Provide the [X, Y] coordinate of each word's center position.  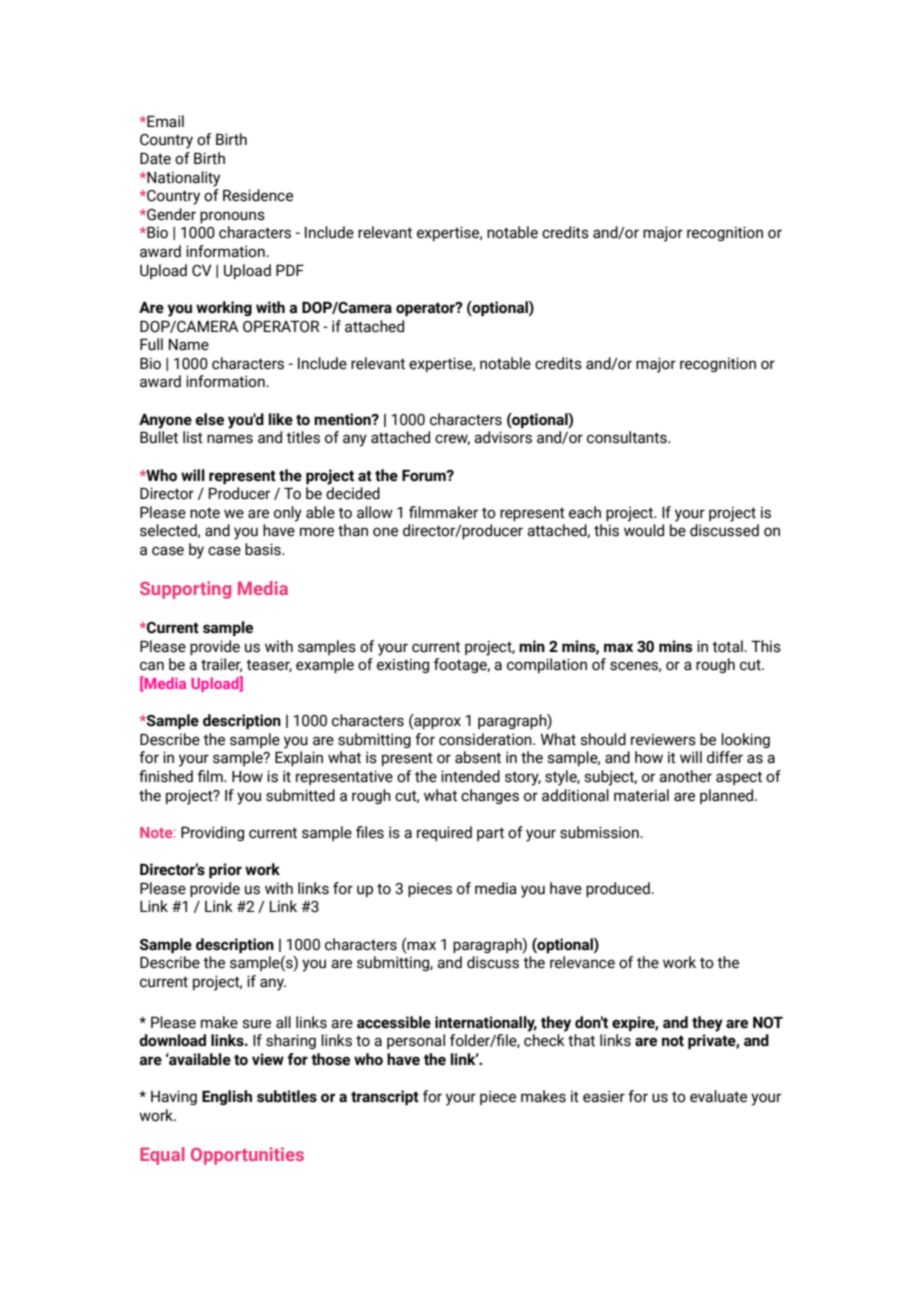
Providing [212, 833]
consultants [628, 437]
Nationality [182, 179]
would [644, 530]
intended [470, 776]
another [685, 776]
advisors [503, 437]
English [227, 1097]
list [193, 437]
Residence [258, 195]
